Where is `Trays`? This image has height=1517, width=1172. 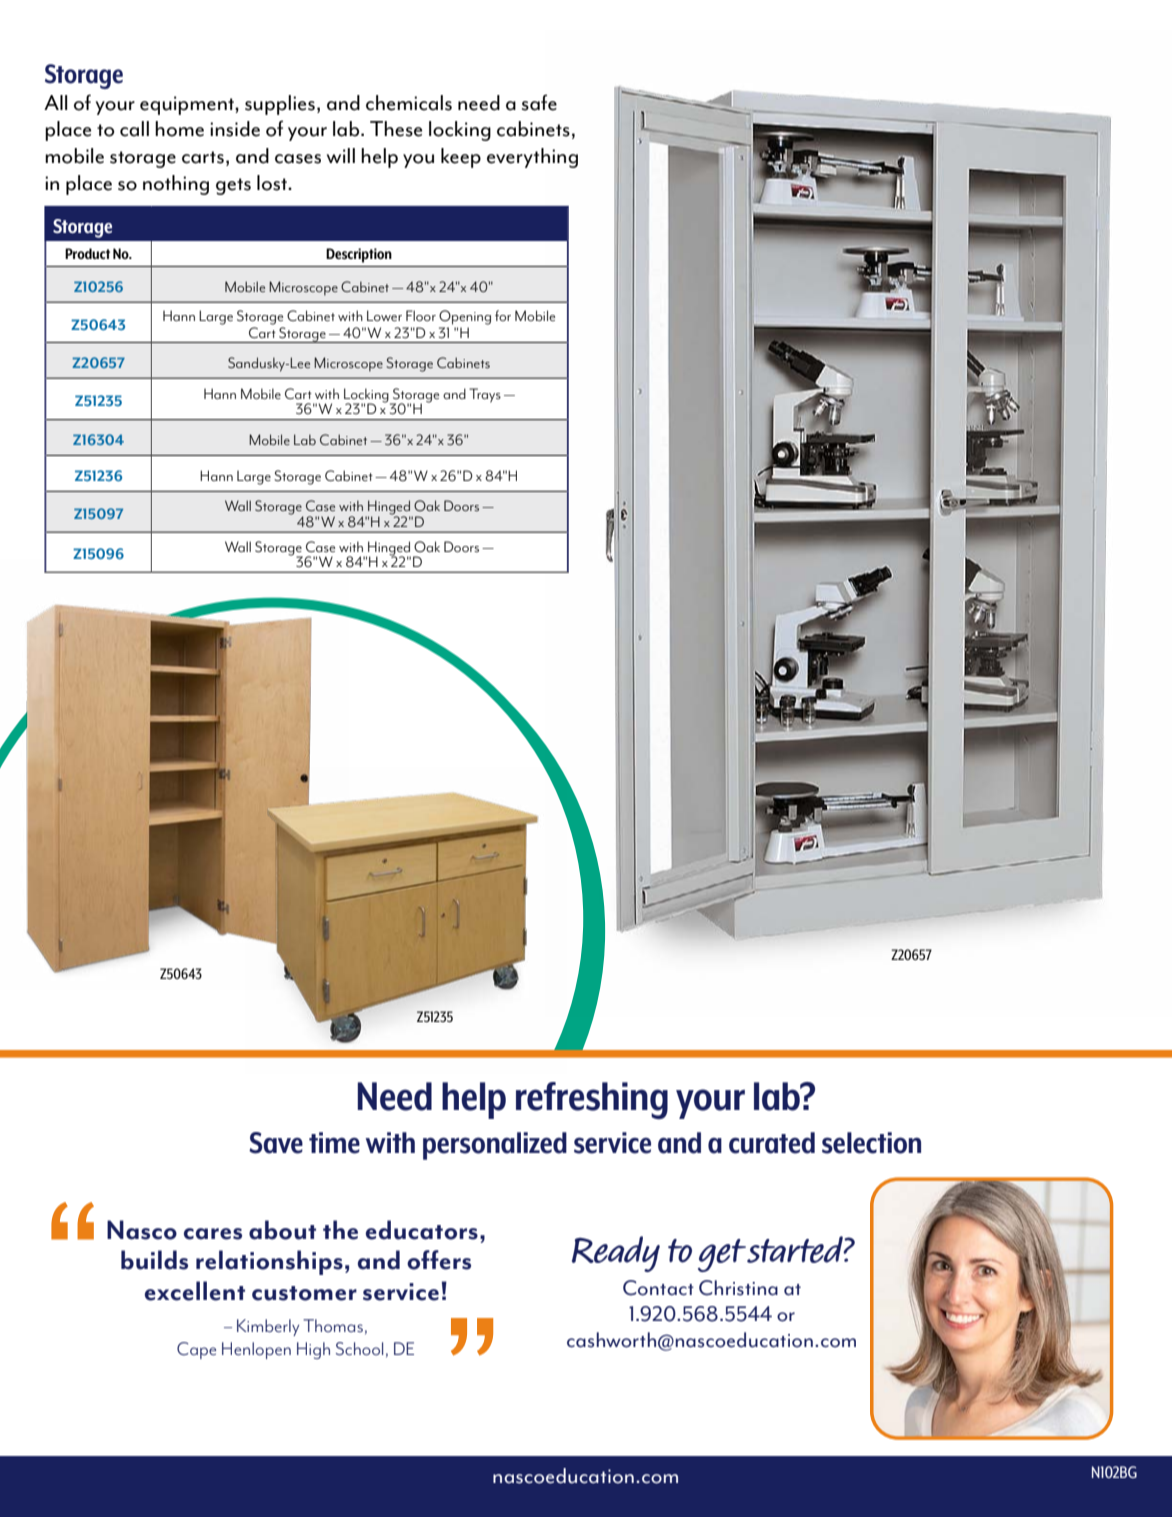 Trays is located at coordinates (485, 395).
